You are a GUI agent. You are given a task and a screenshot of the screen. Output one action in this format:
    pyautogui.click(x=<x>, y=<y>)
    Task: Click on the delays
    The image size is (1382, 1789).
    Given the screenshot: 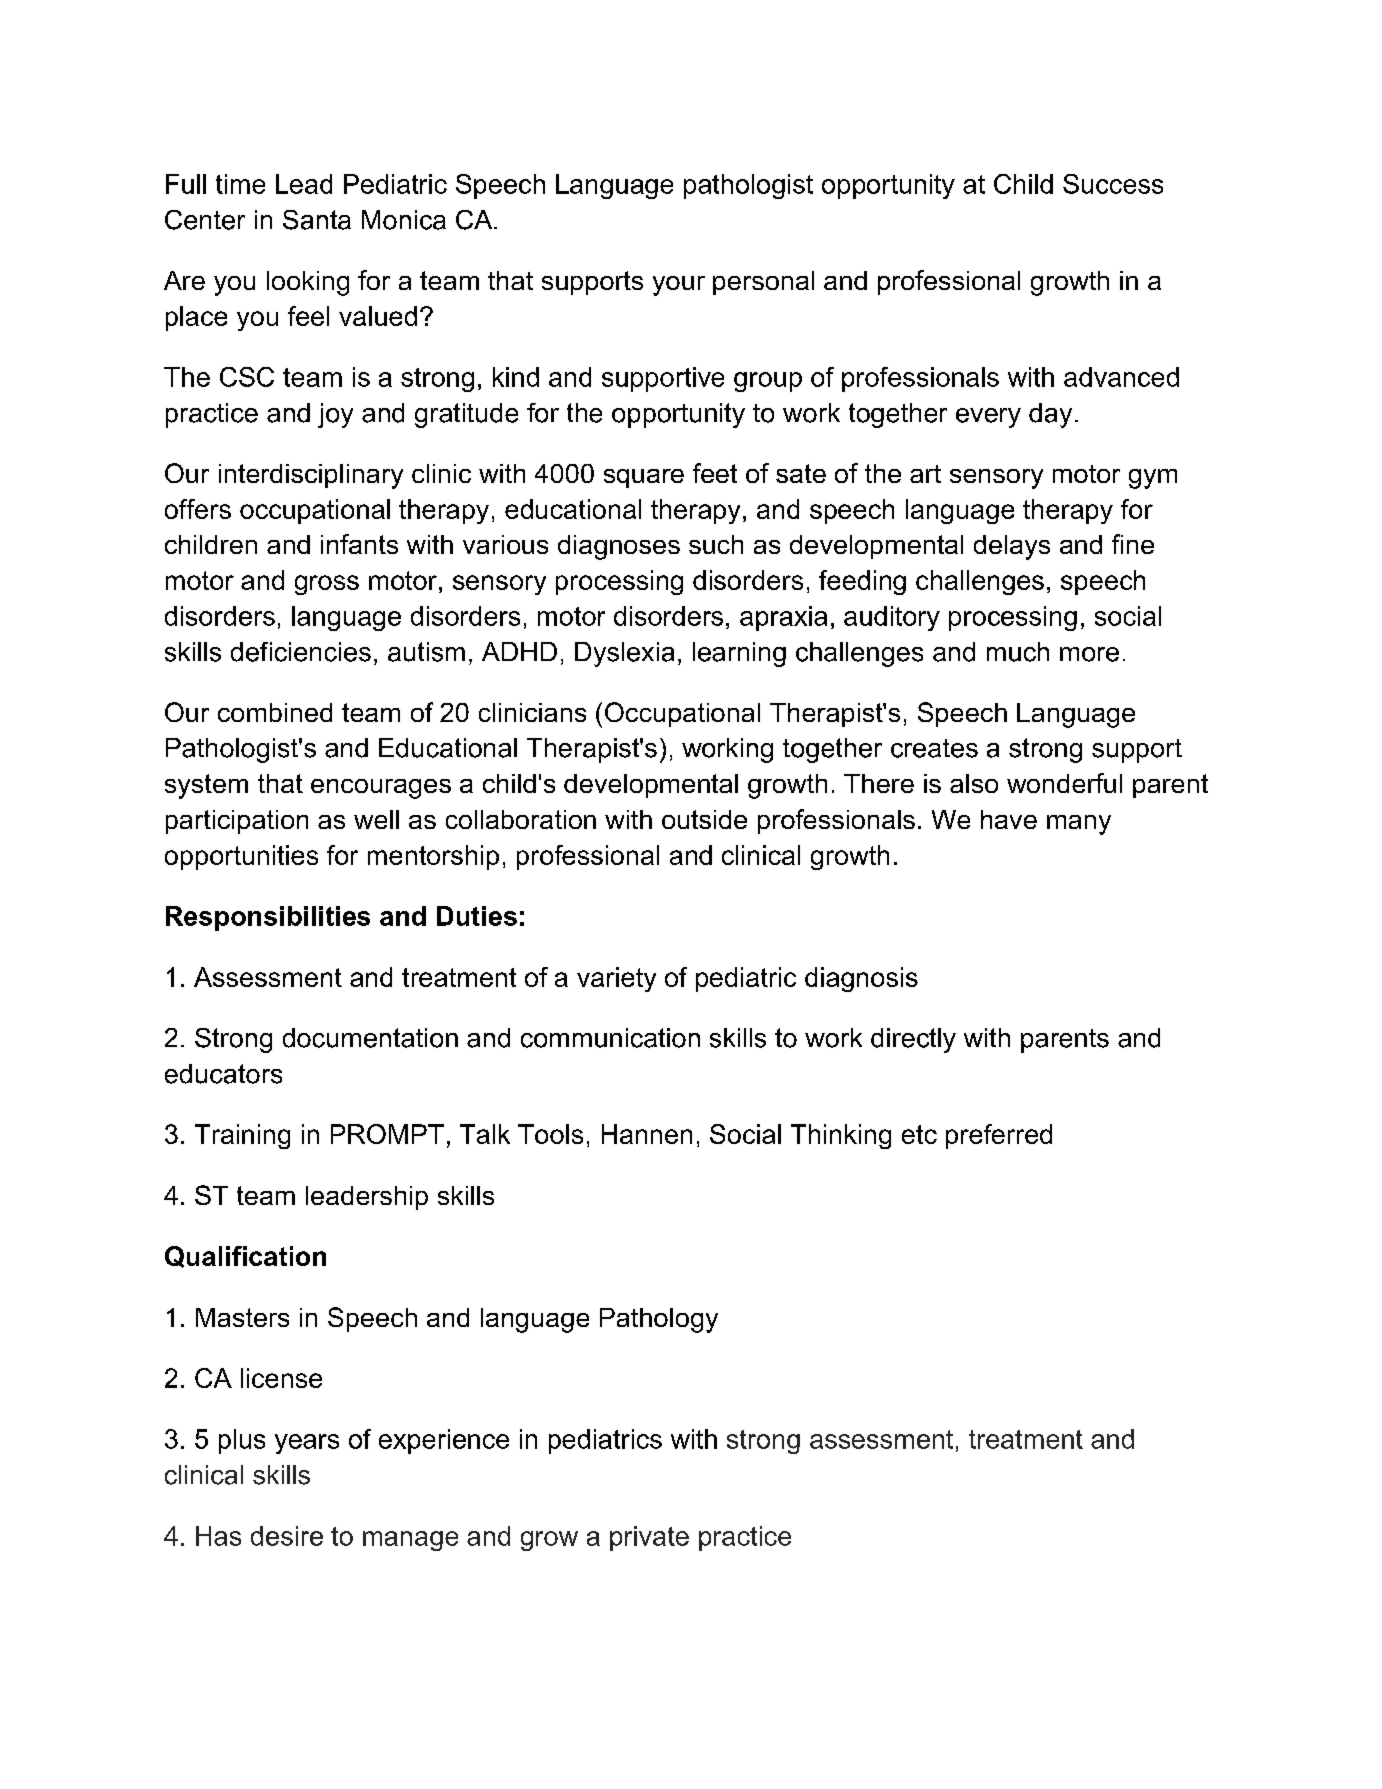 What is the action you would take?
    pyautogui.click(x=1012, y=547)
